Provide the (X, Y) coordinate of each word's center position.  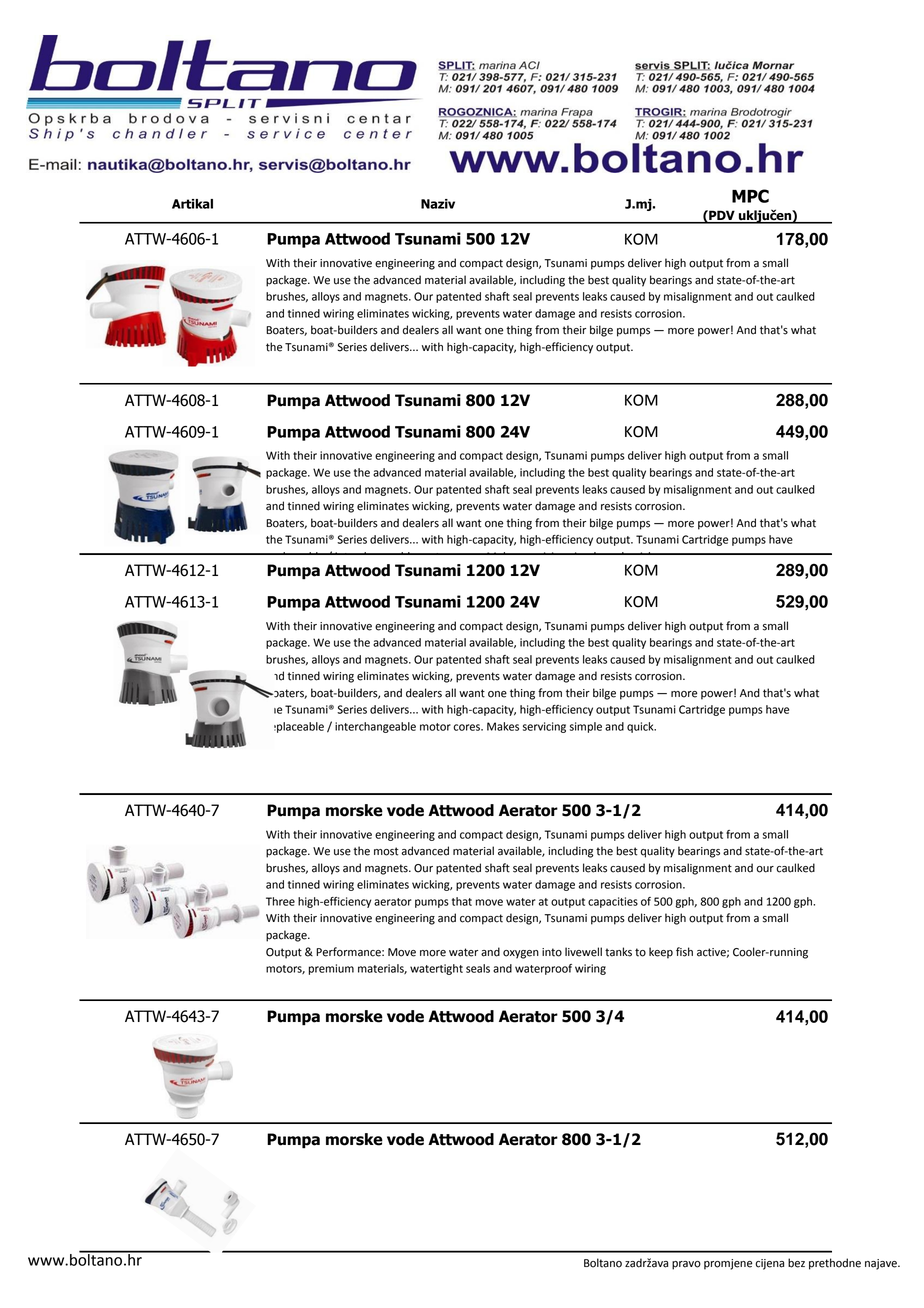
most (386, 851)
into (552, 952)
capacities (613, 902)
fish (684, 952)
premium (331, 969)
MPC (750, 196)
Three (280, 901)
